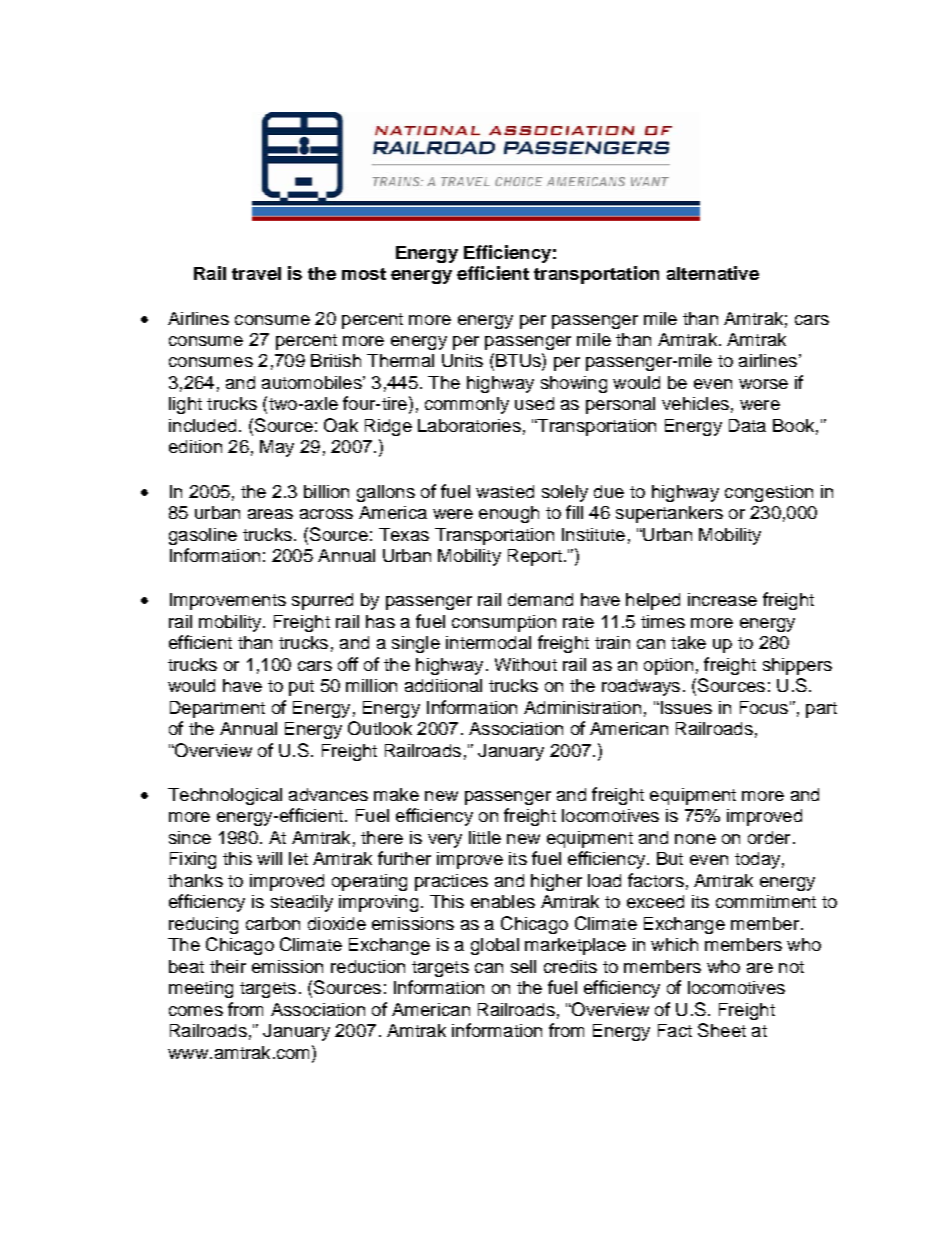  I want to click on comes, so click(196, 1011).
